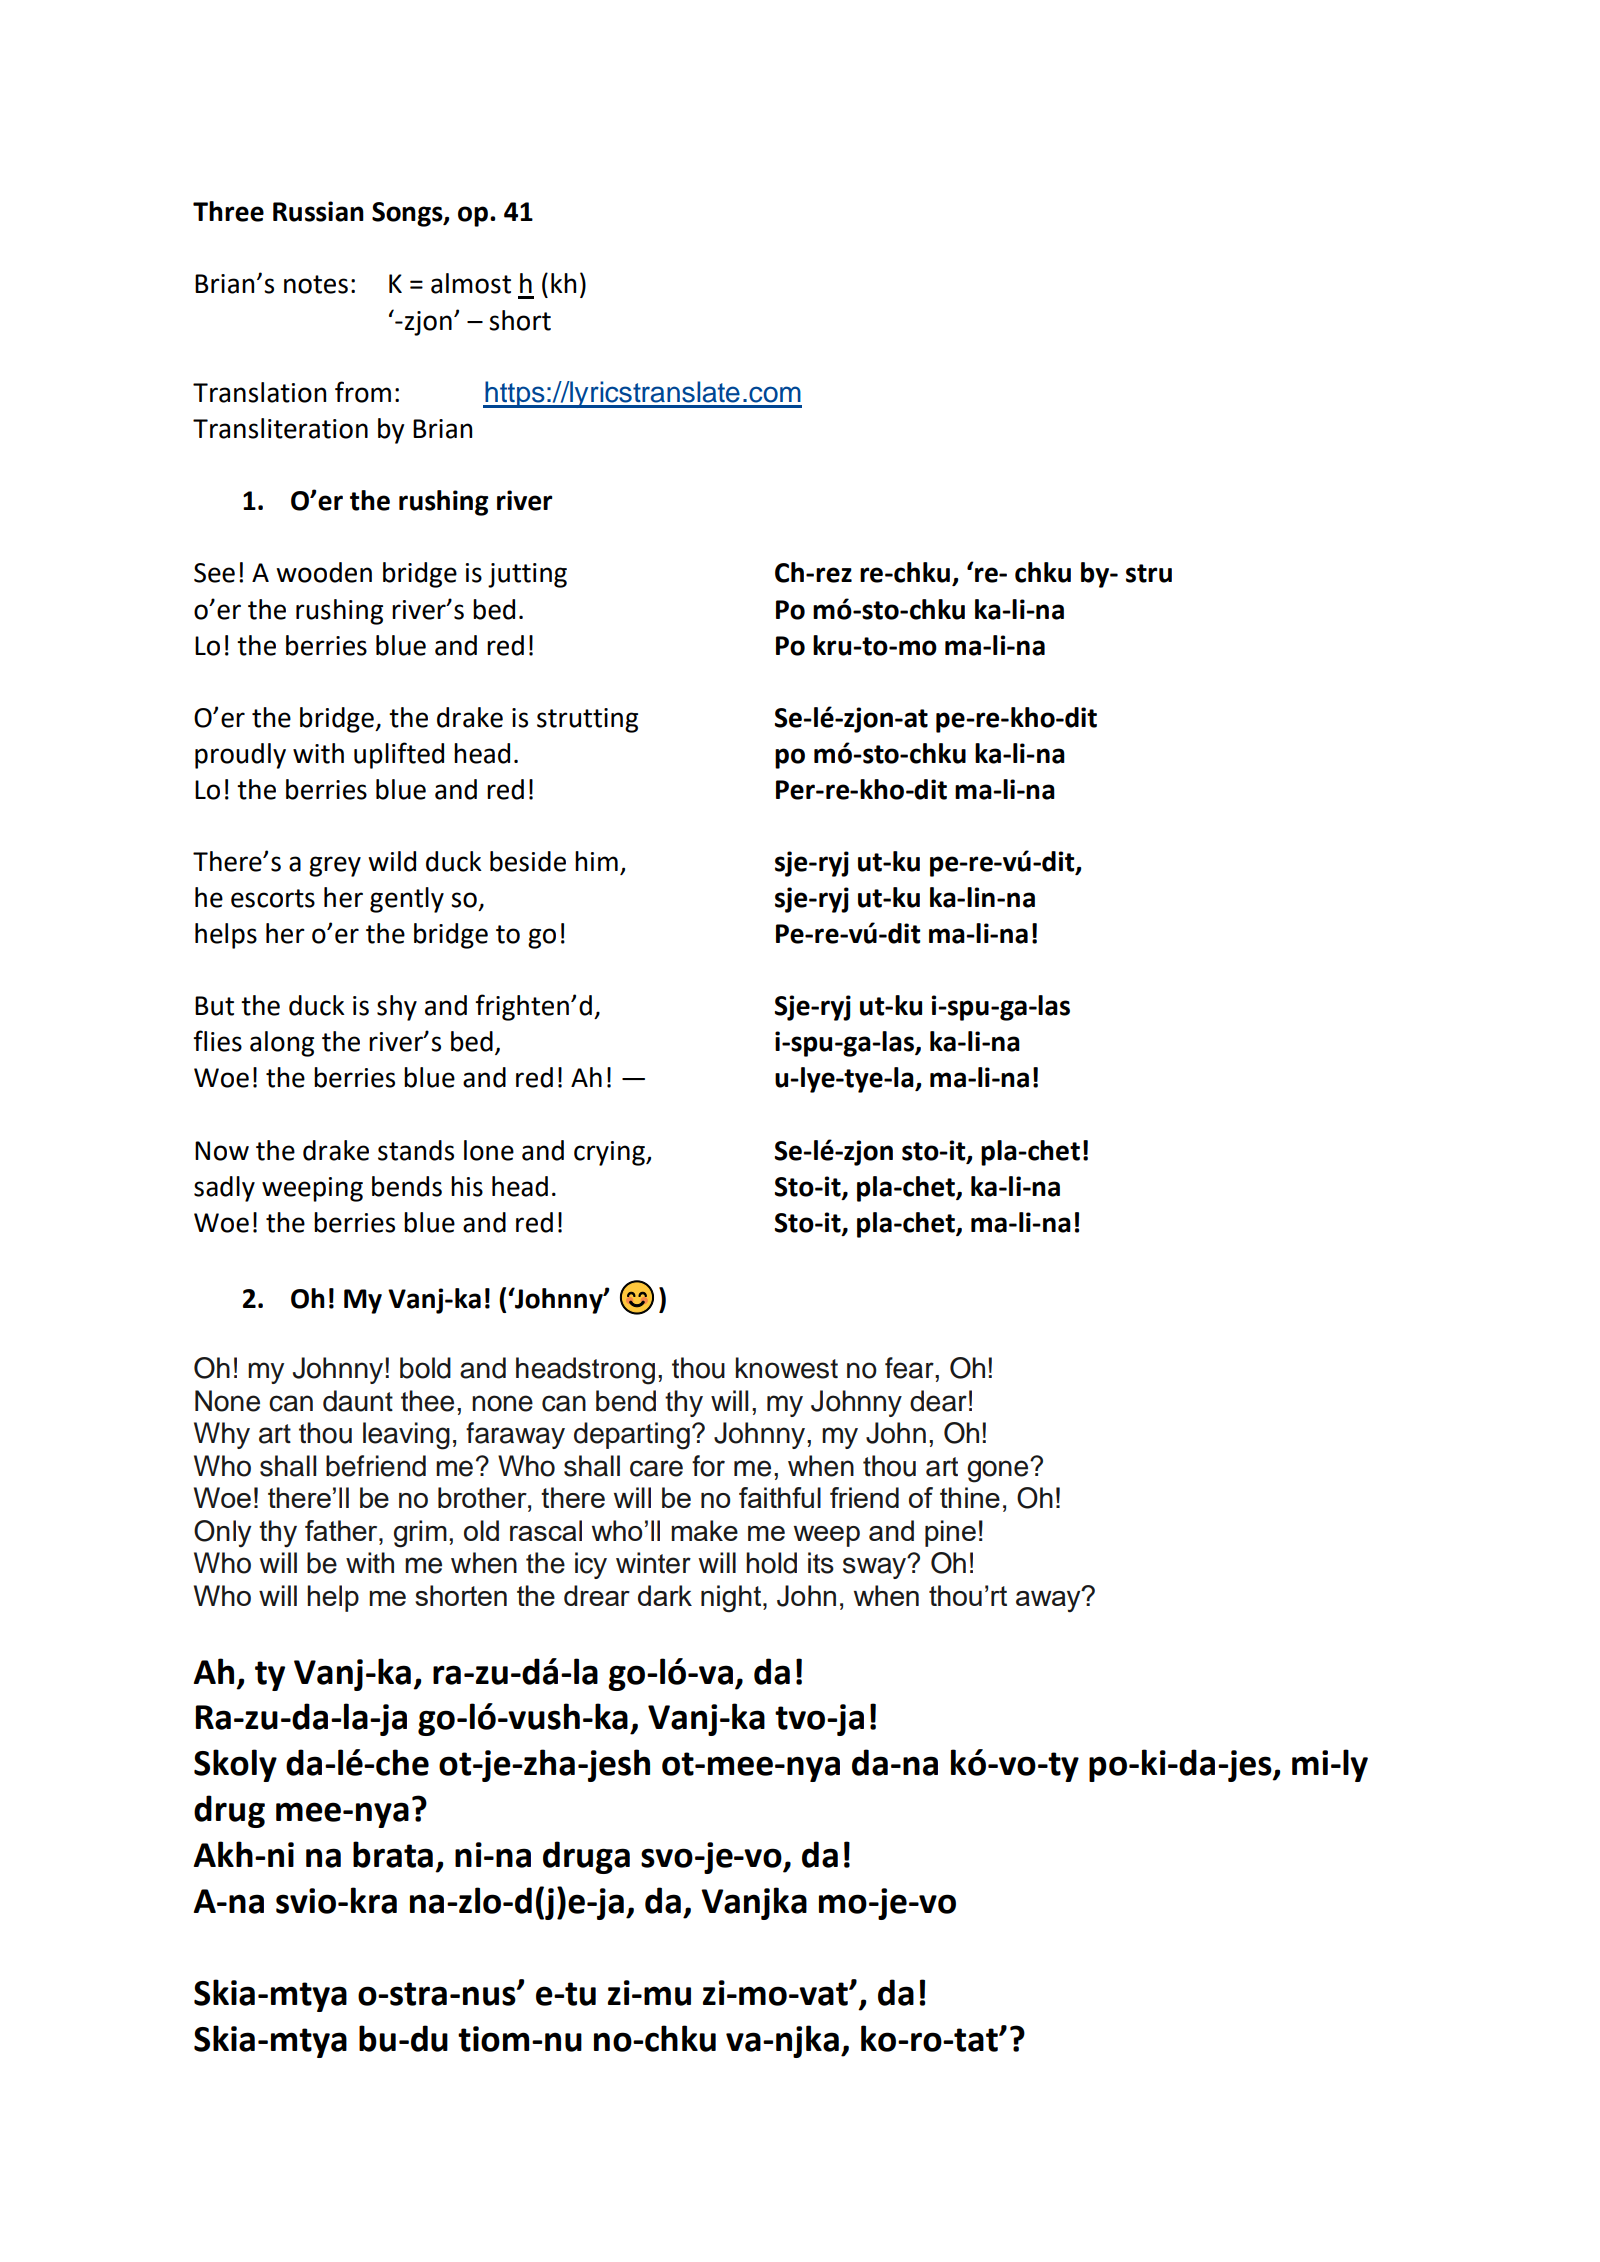 The image size is (1600, 2262). Describe the element at coordinates (273, 898) in the screenshot. I see `escorts` at that location.
